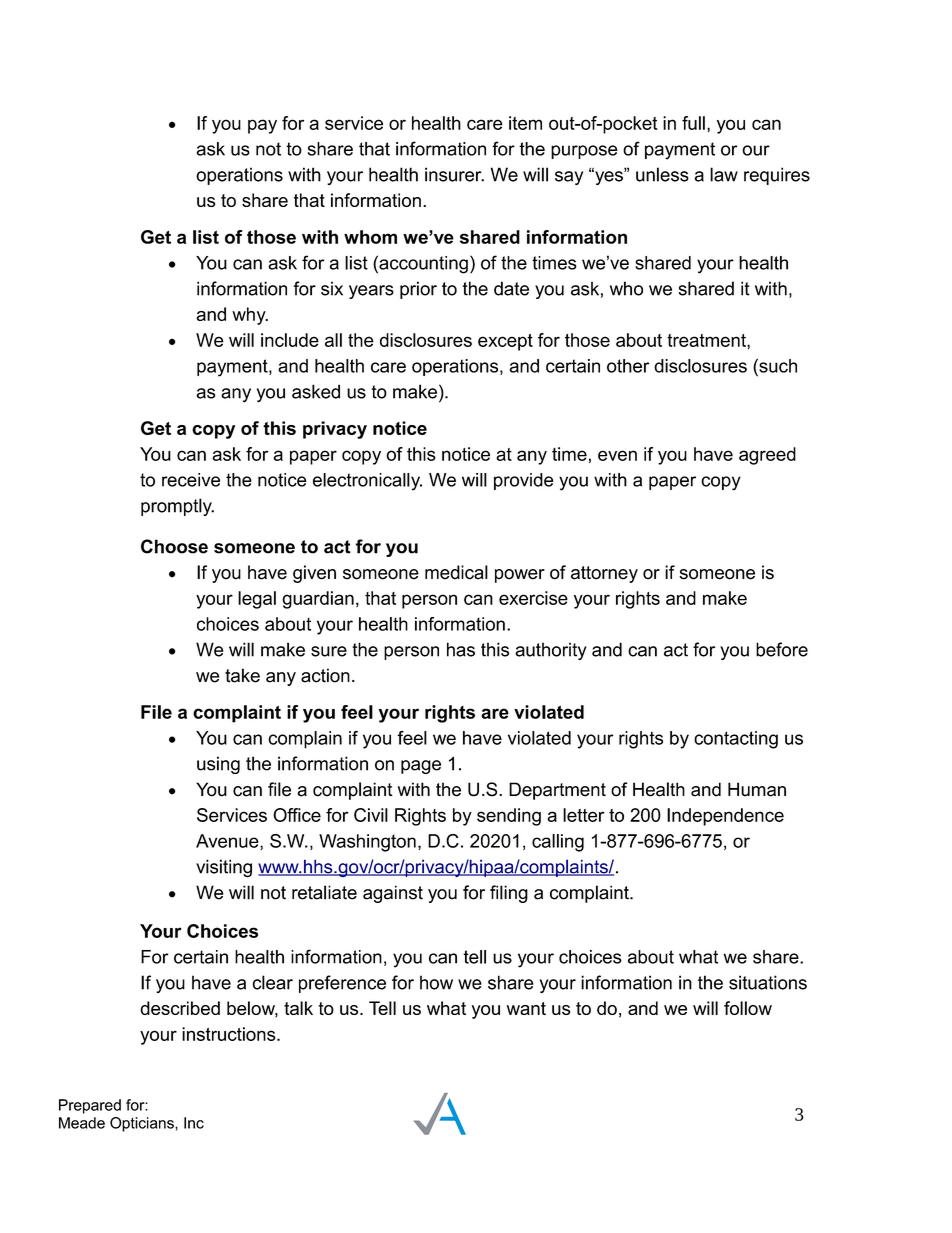  I want to click on except, so click(505, 342).
